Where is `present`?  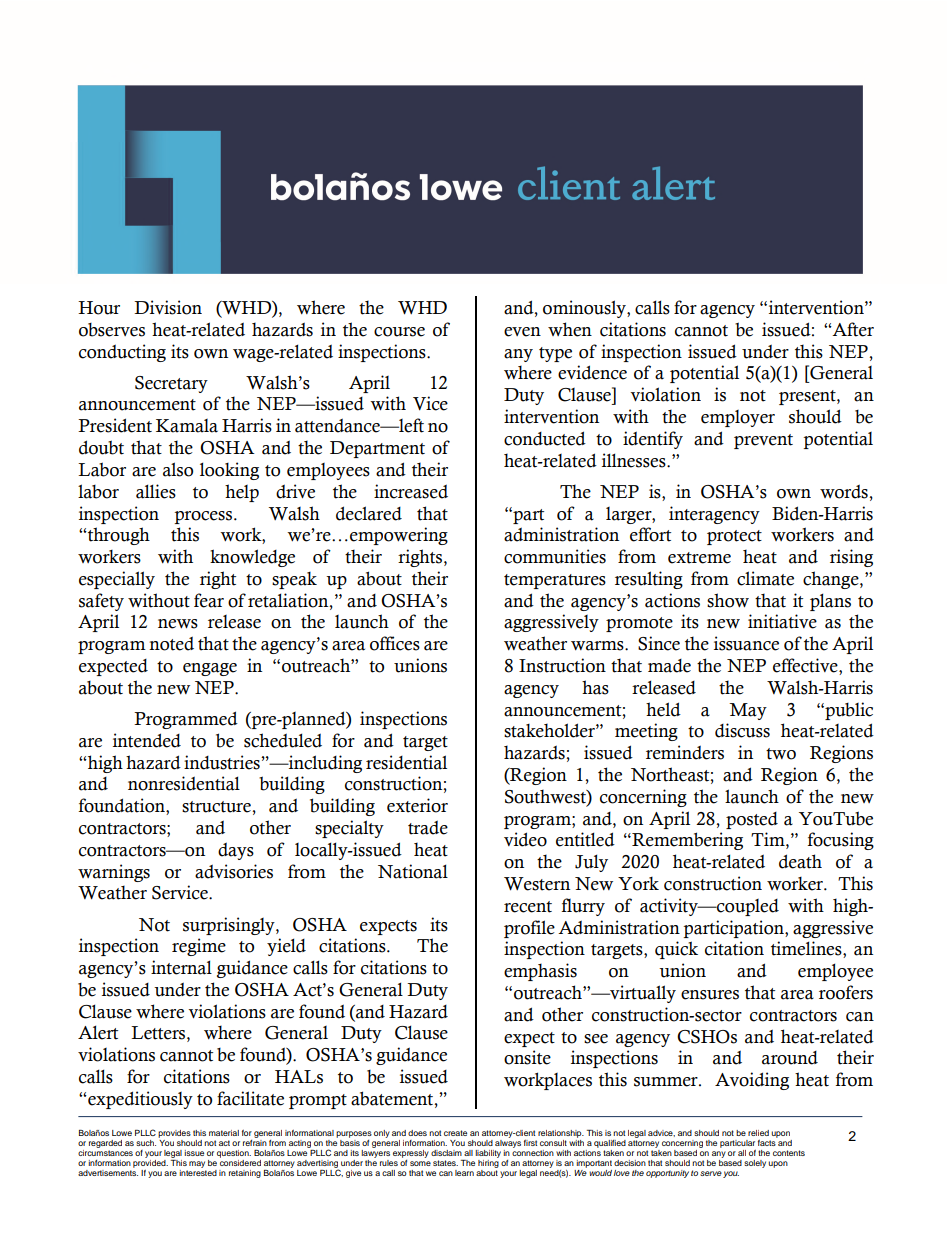 present is located at coordinates (808, 397).
